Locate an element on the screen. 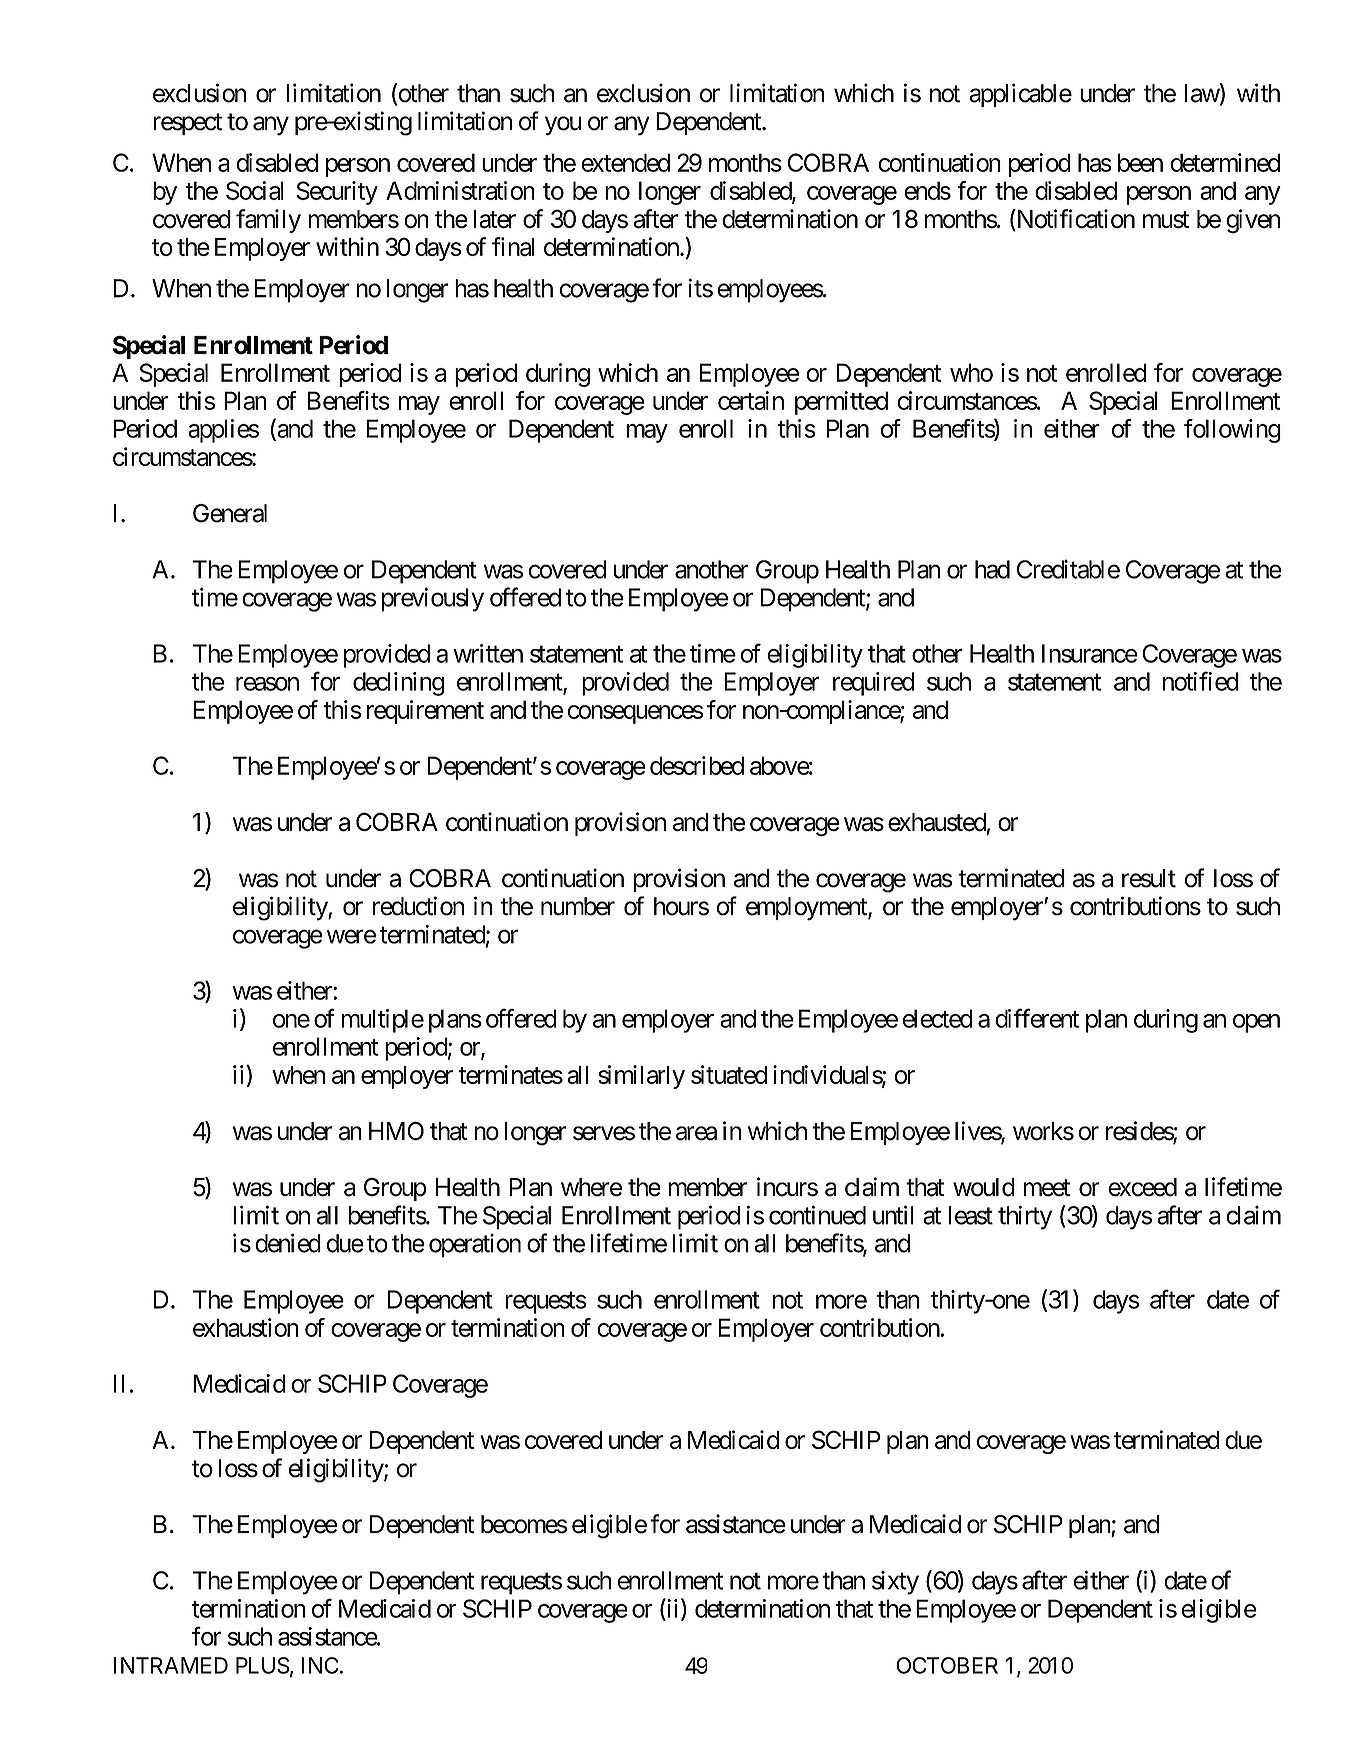 The height and width of the screenshot is (1759, 1359). sixty is located at coordinates (895, 1583).
